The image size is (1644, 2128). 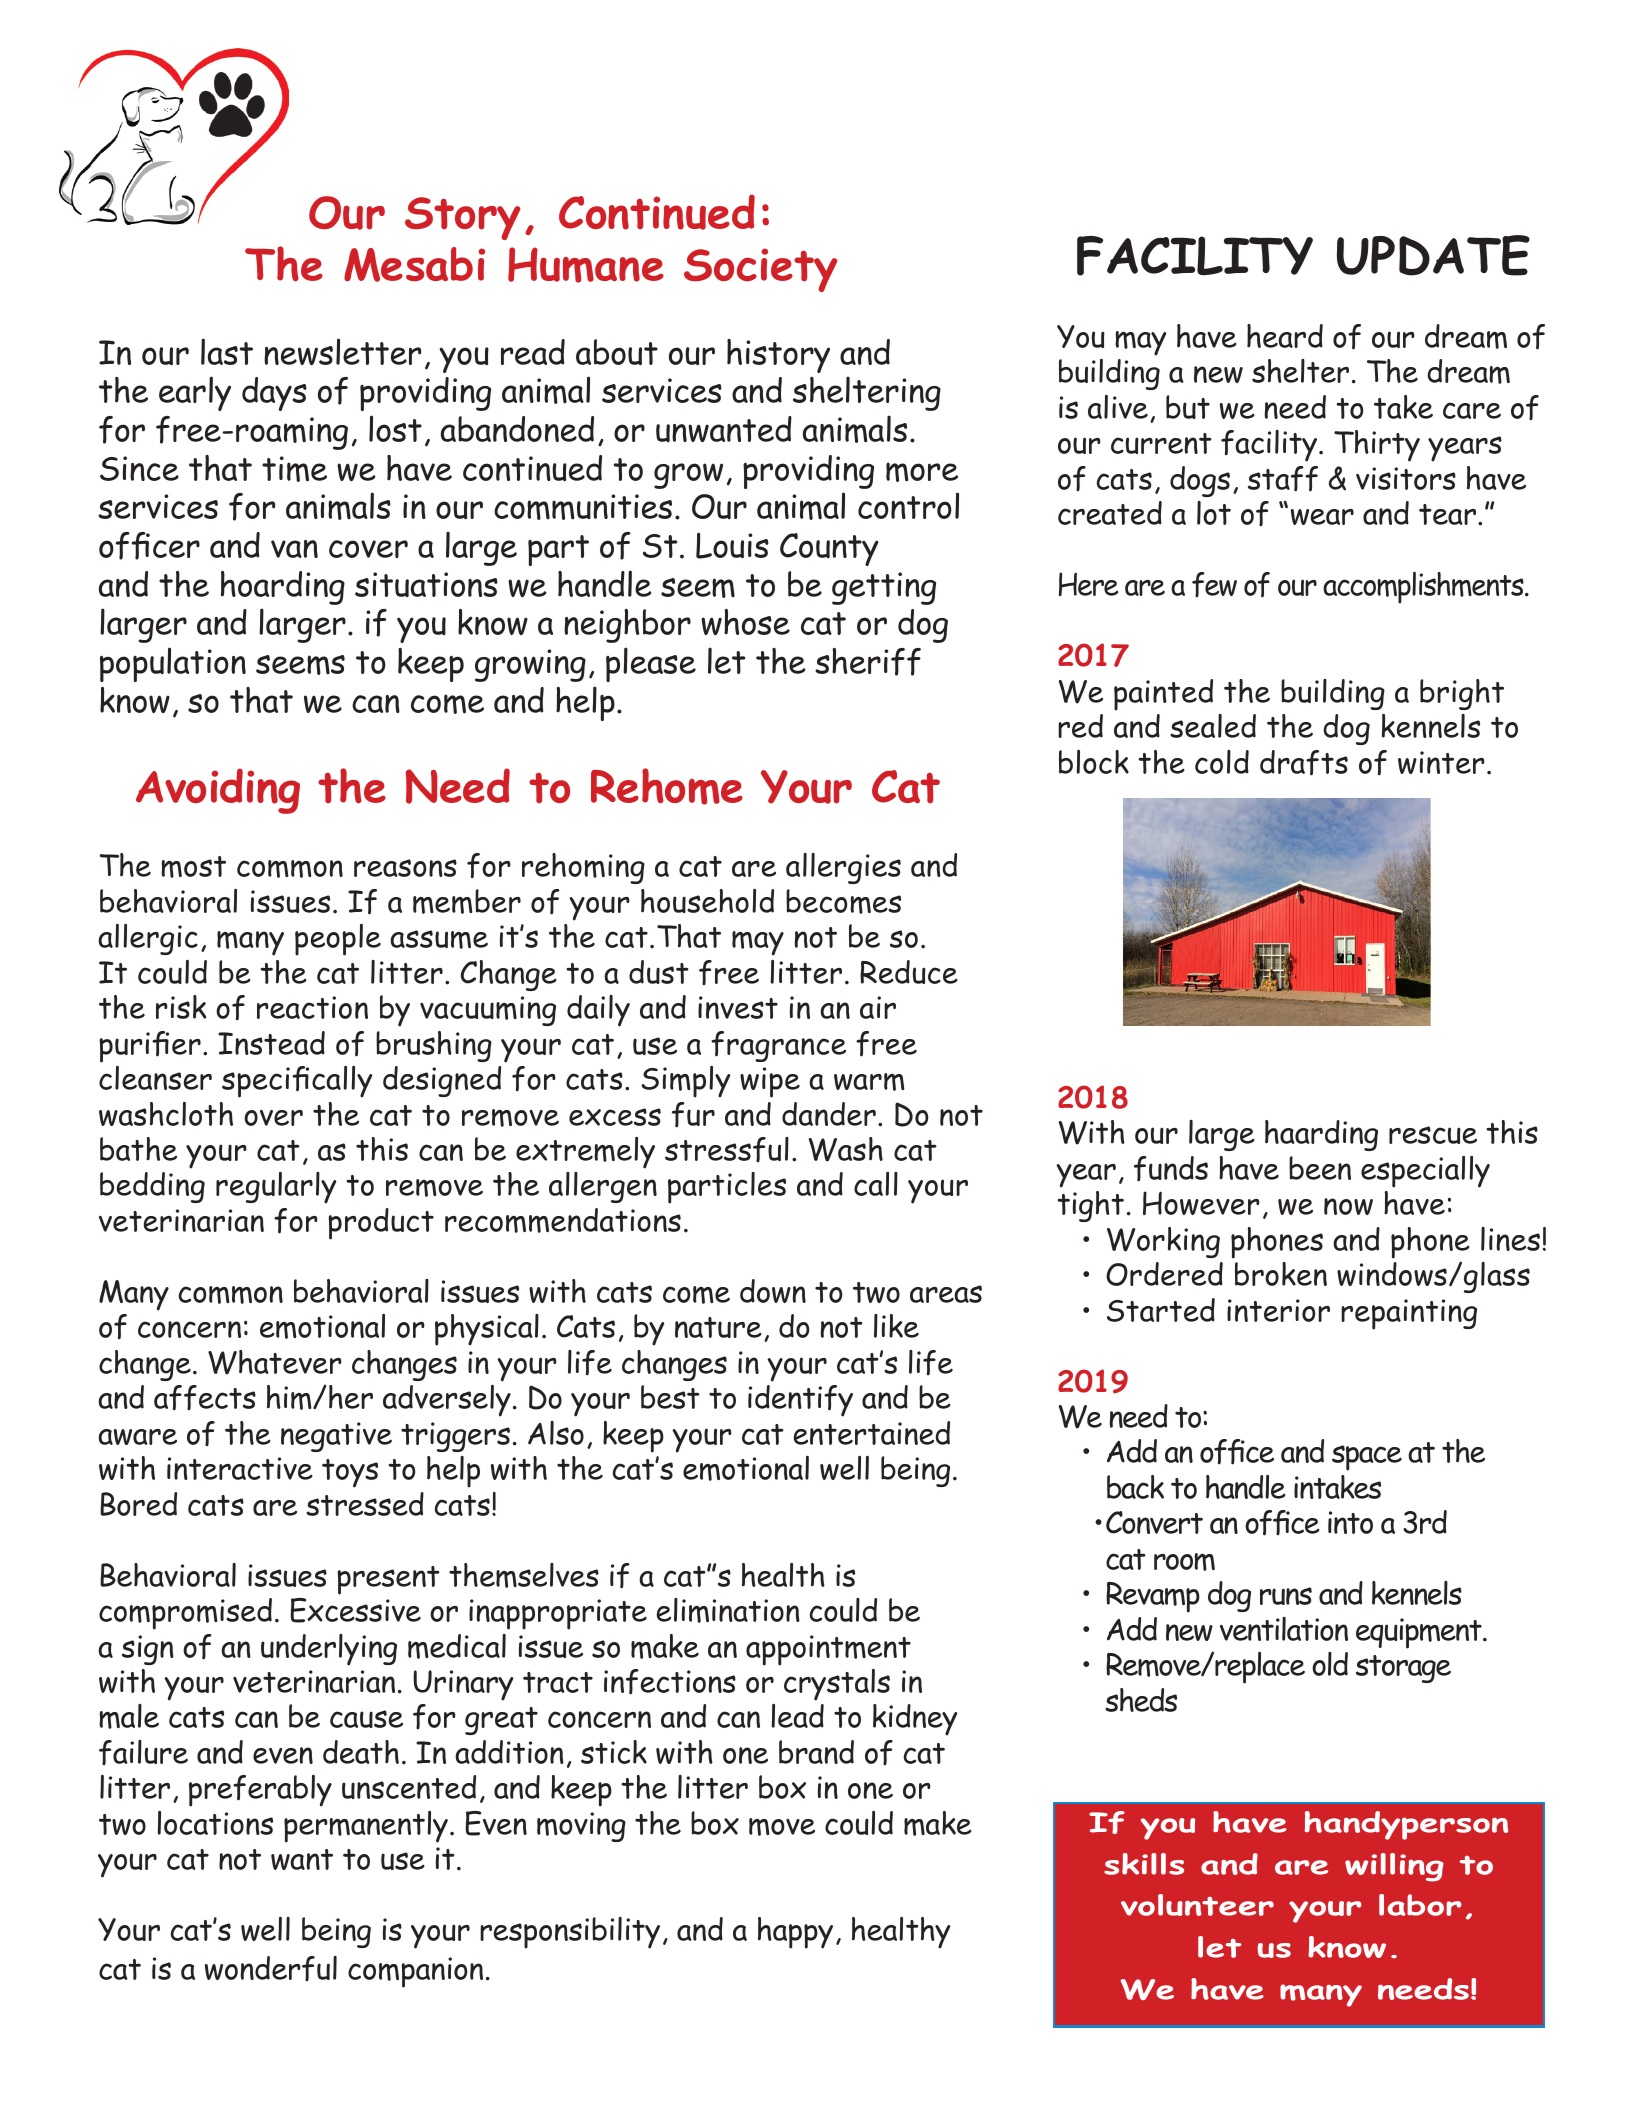 I want to click on heard, so click(x=1285, y=336).
